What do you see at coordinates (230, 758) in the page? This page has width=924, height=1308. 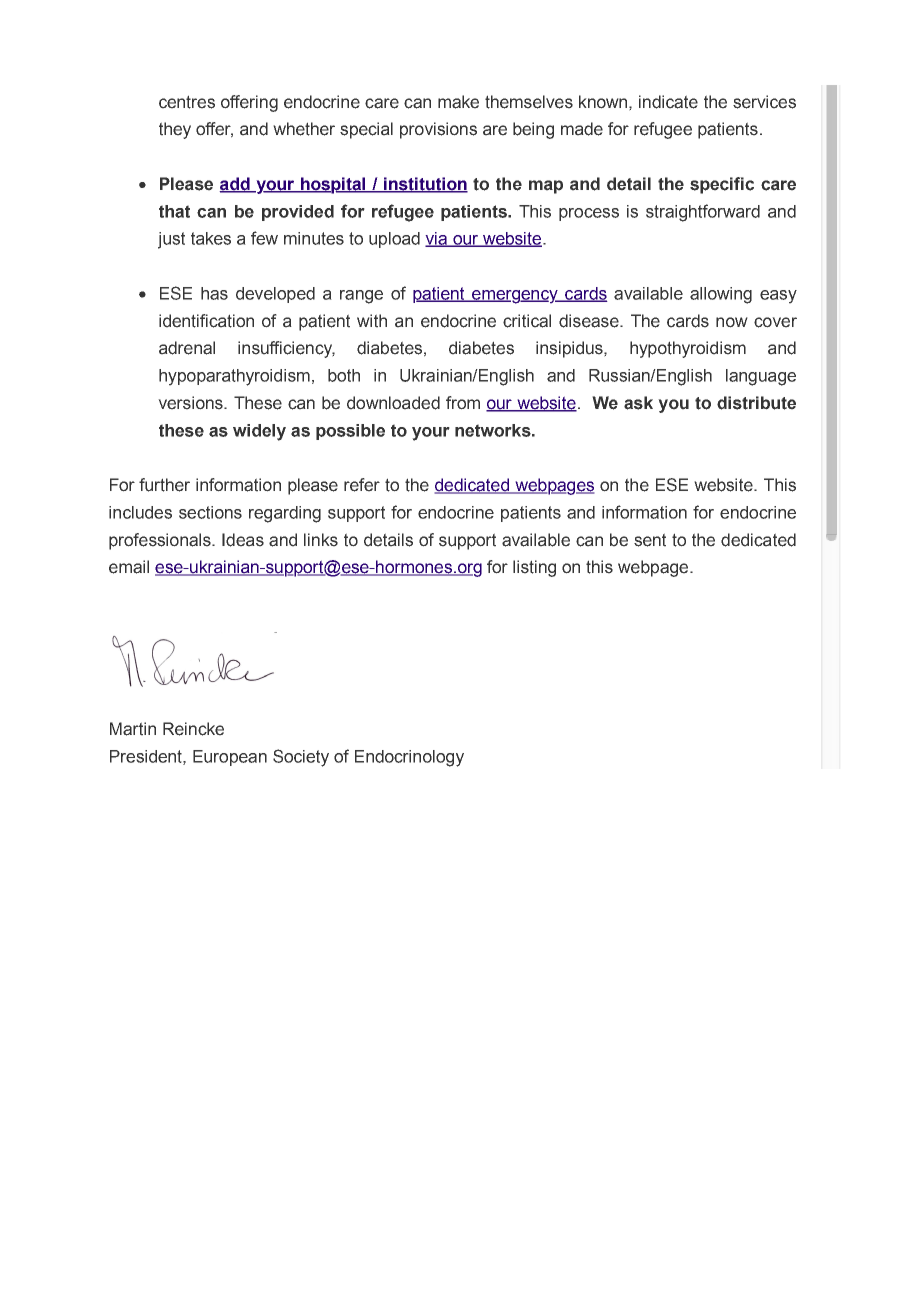 I see `European` at bounding box center [230, 758].
